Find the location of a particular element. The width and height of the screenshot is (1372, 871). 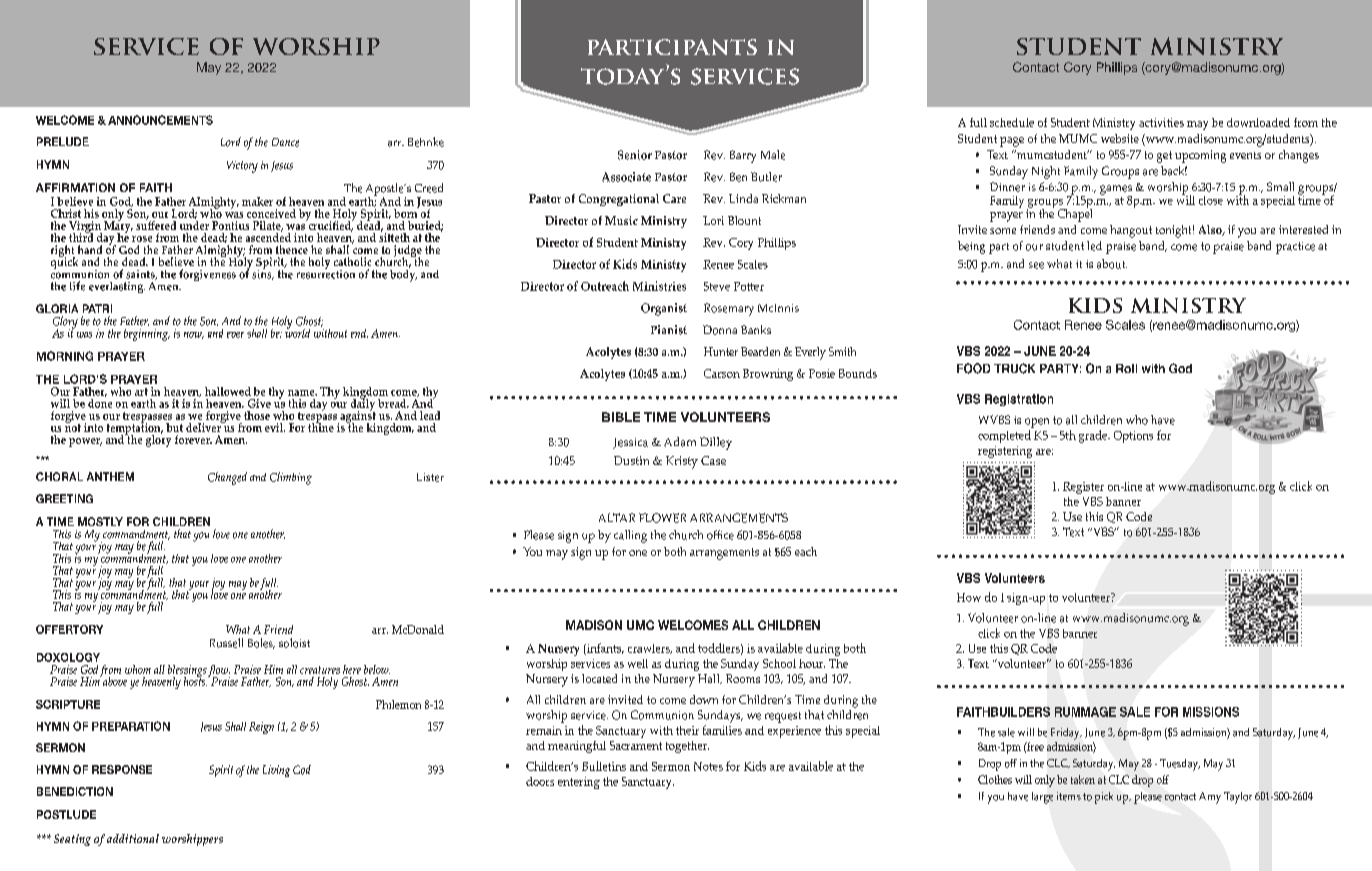

Options is located at coordinates (1133, 437).
